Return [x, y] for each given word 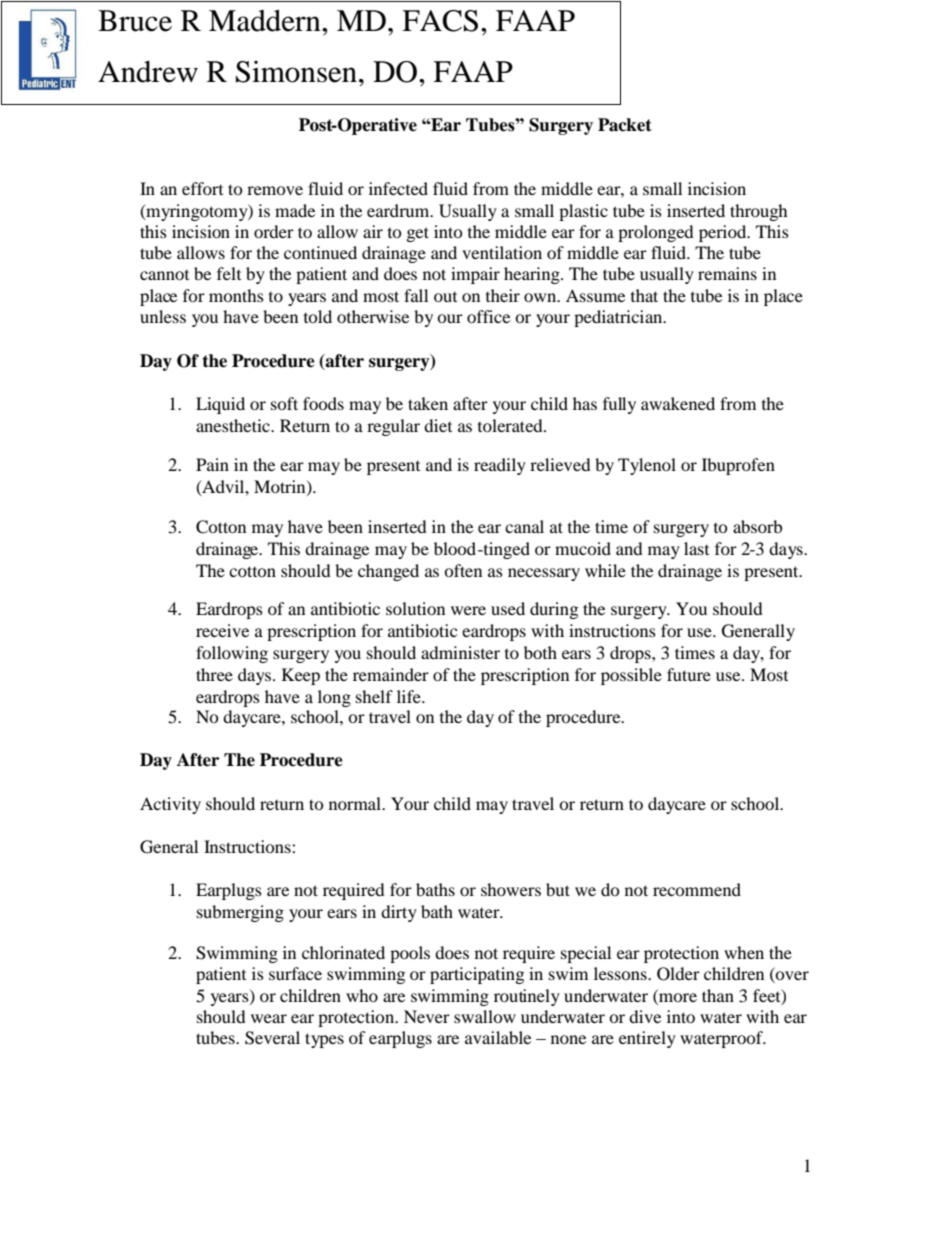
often [463, 570]
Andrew [148, 72]
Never [427, 1016]
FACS [440, 21]
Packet [625, 125]
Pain [212, 464]
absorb [757, 526]
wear [269, 1018]
